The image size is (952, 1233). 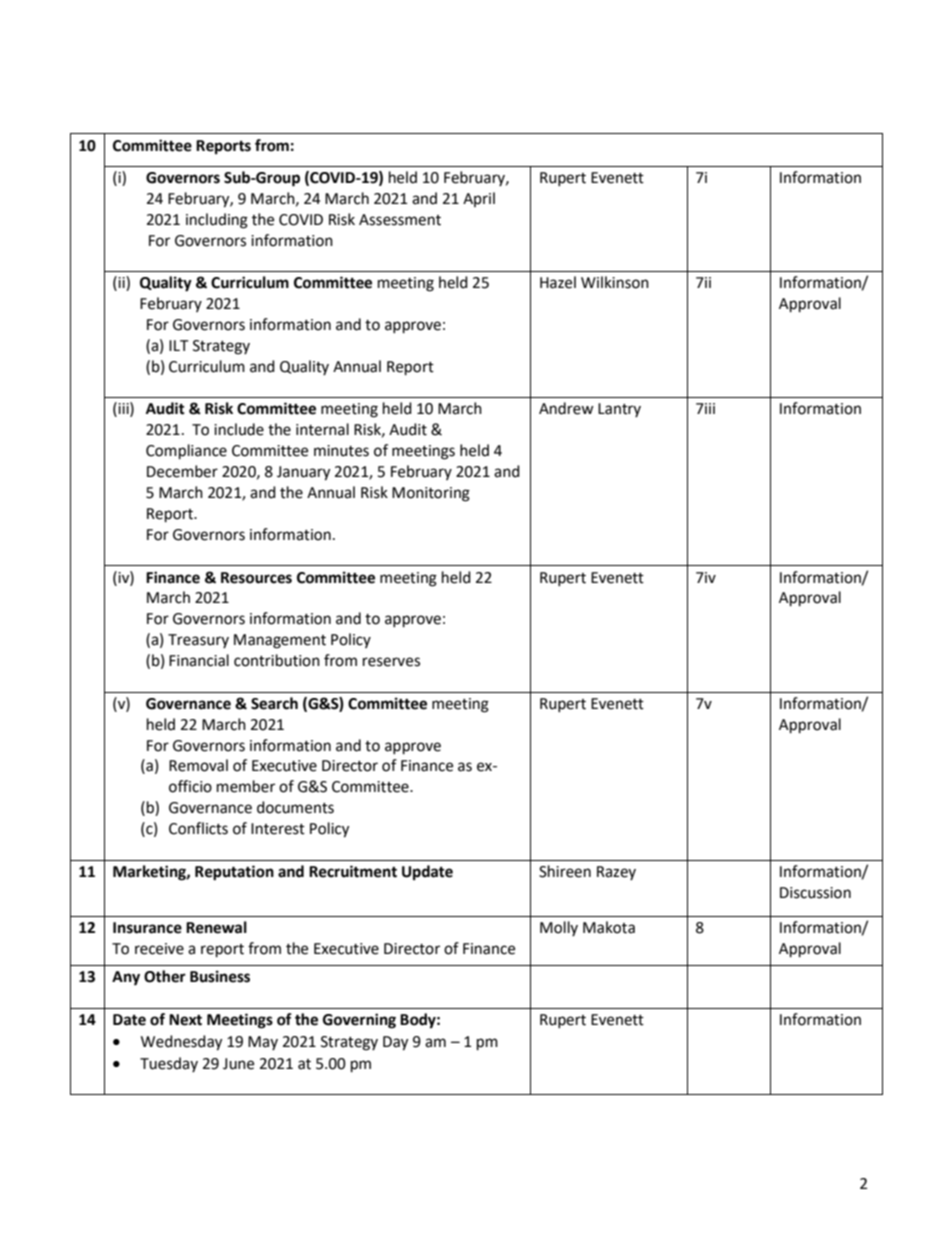 What do you see at coordinates (615, 282) in the page?
I see `Wilkinson` at bounding box center [615, 282].
